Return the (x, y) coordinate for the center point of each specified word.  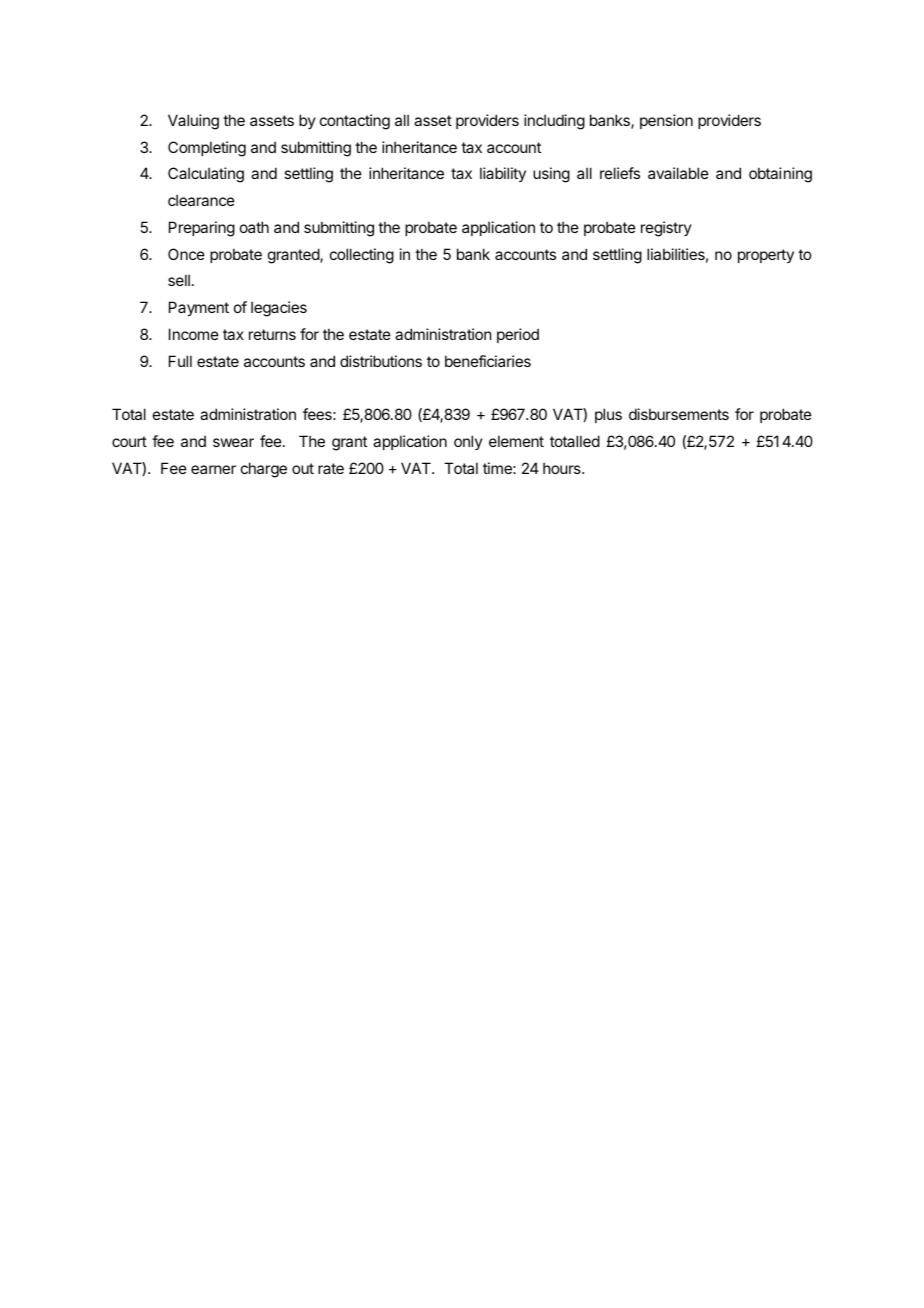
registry (666, 229)
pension (666, 121)
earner (213, 469)
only (468, 442)
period (518, 335)
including (554, 122)
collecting (362, 256)
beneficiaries (488, 361)
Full (180, 361)
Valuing (193, 122)
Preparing (202, 229)
